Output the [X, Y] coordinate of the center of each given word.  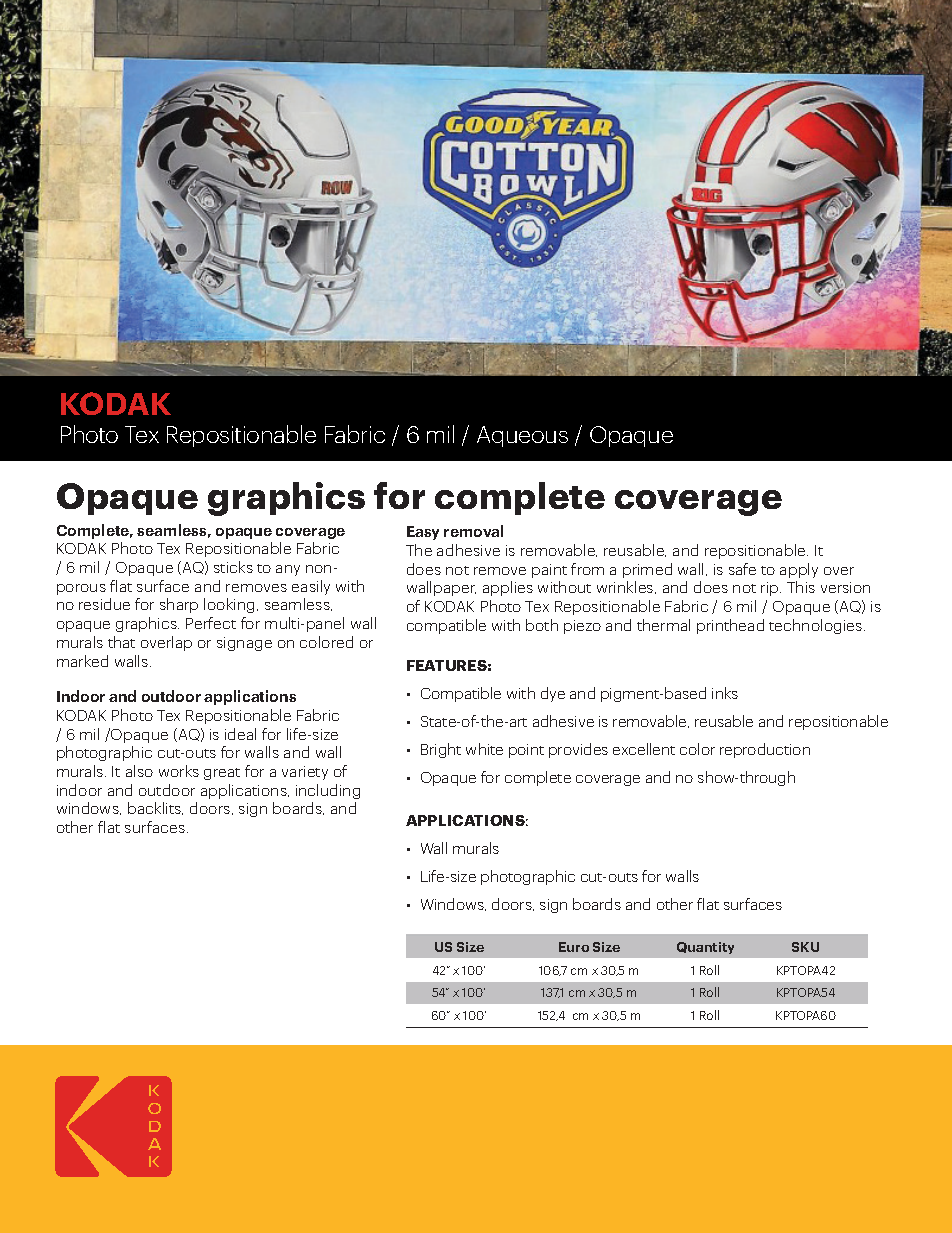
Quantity [705, 948]
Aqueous [522, 436]
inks [725, 693]
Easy [423, 533]
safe [742, 569]
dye [553, 694]
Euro [574, 947]
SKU [805, 947]
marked [82, 661]
